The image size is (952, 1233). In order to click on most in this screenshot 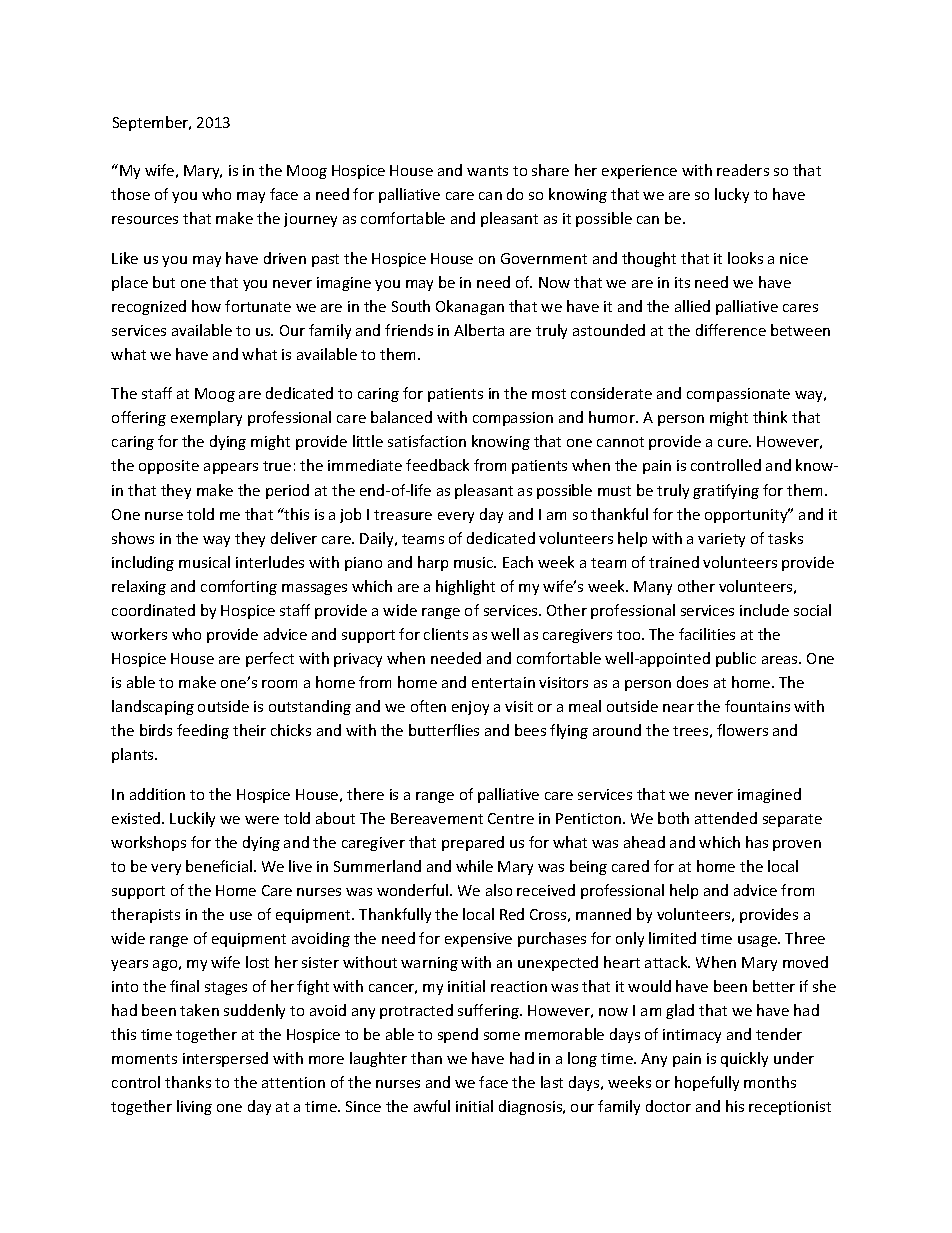, I will do `click(549, 394)`.
